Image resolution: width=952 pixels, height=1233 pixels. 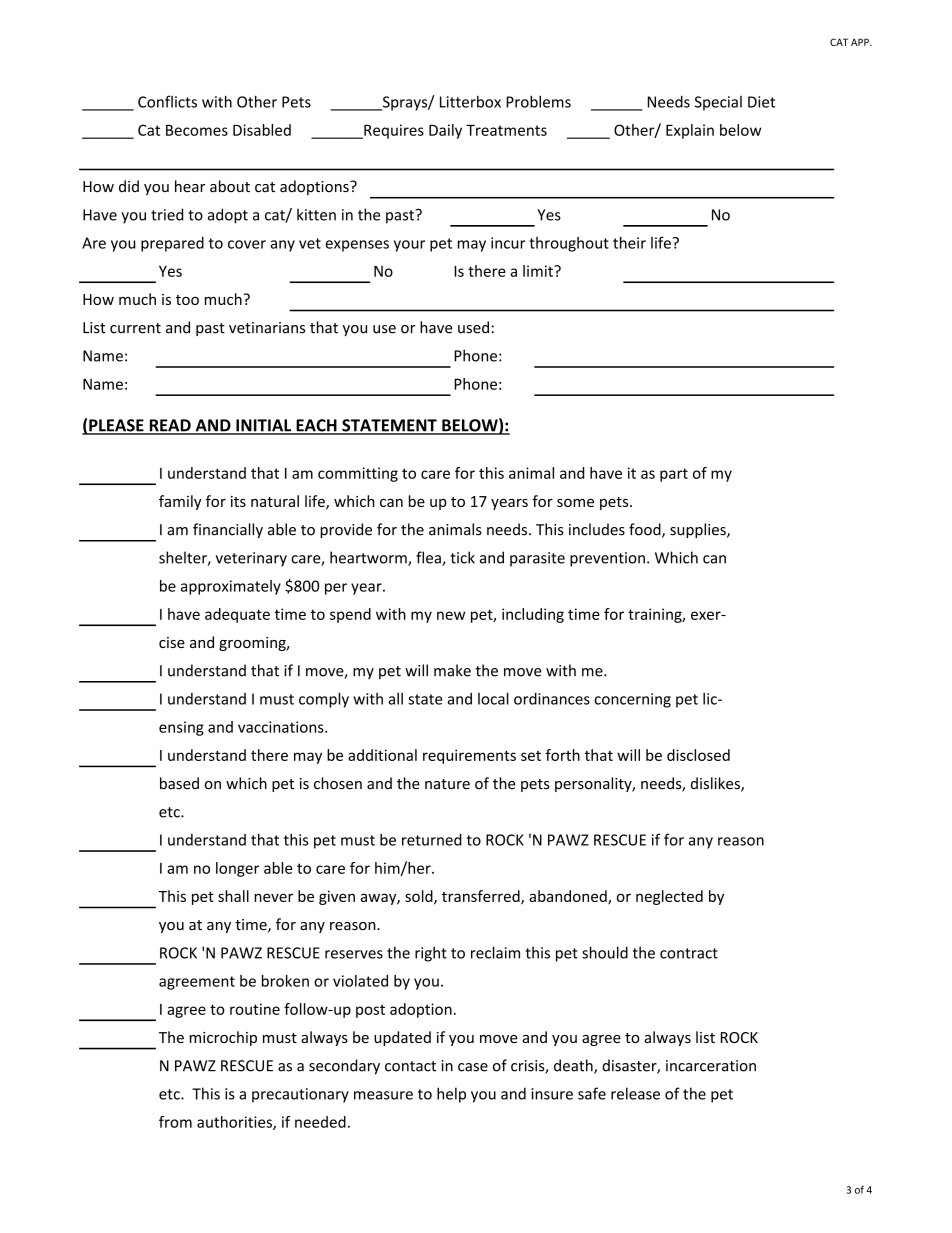 What do you see at coordinates (451, 615) in the document?
I see `new` at bounding box center [451, 615].
